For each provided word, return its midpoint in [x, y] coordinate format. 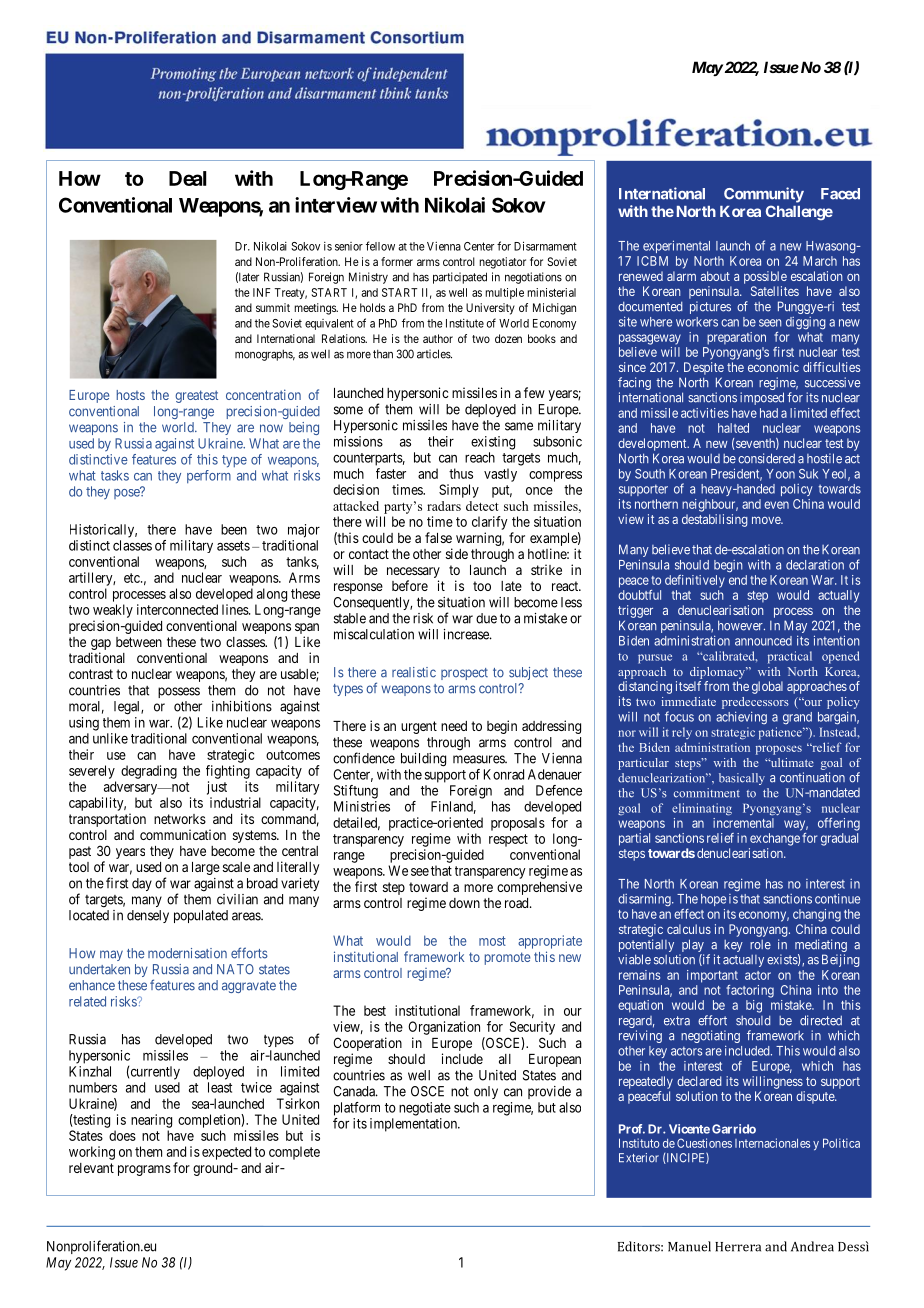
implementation [414, 1125]
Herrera [738, 1247]
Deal [188, 178]
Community [764, 195]
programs [144, 1170]
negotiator [502, 263]
